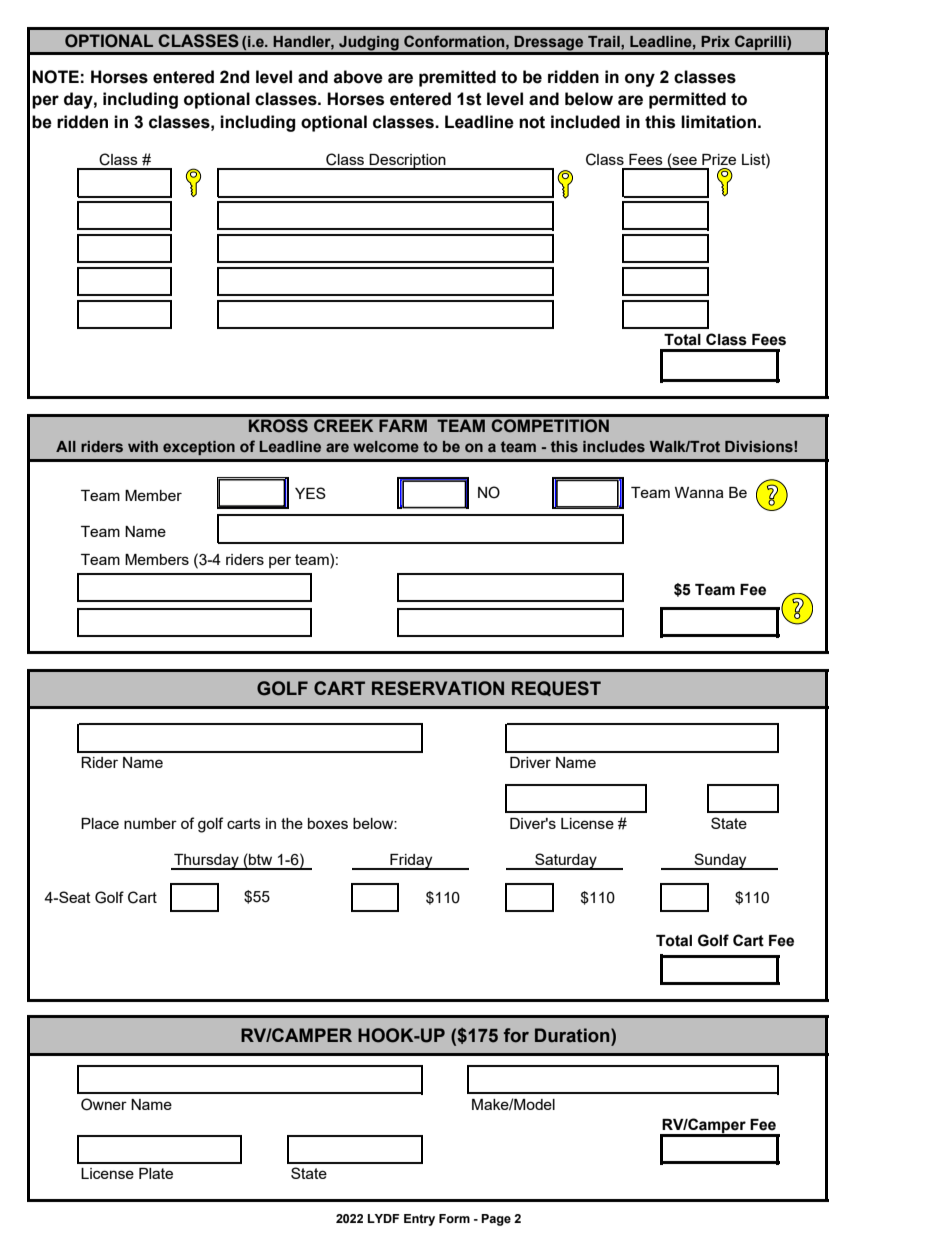 The image size is (952, 1233). Describe the element at coordinates (206, 862) in the screenshot. I see `Thursday` at that location.
